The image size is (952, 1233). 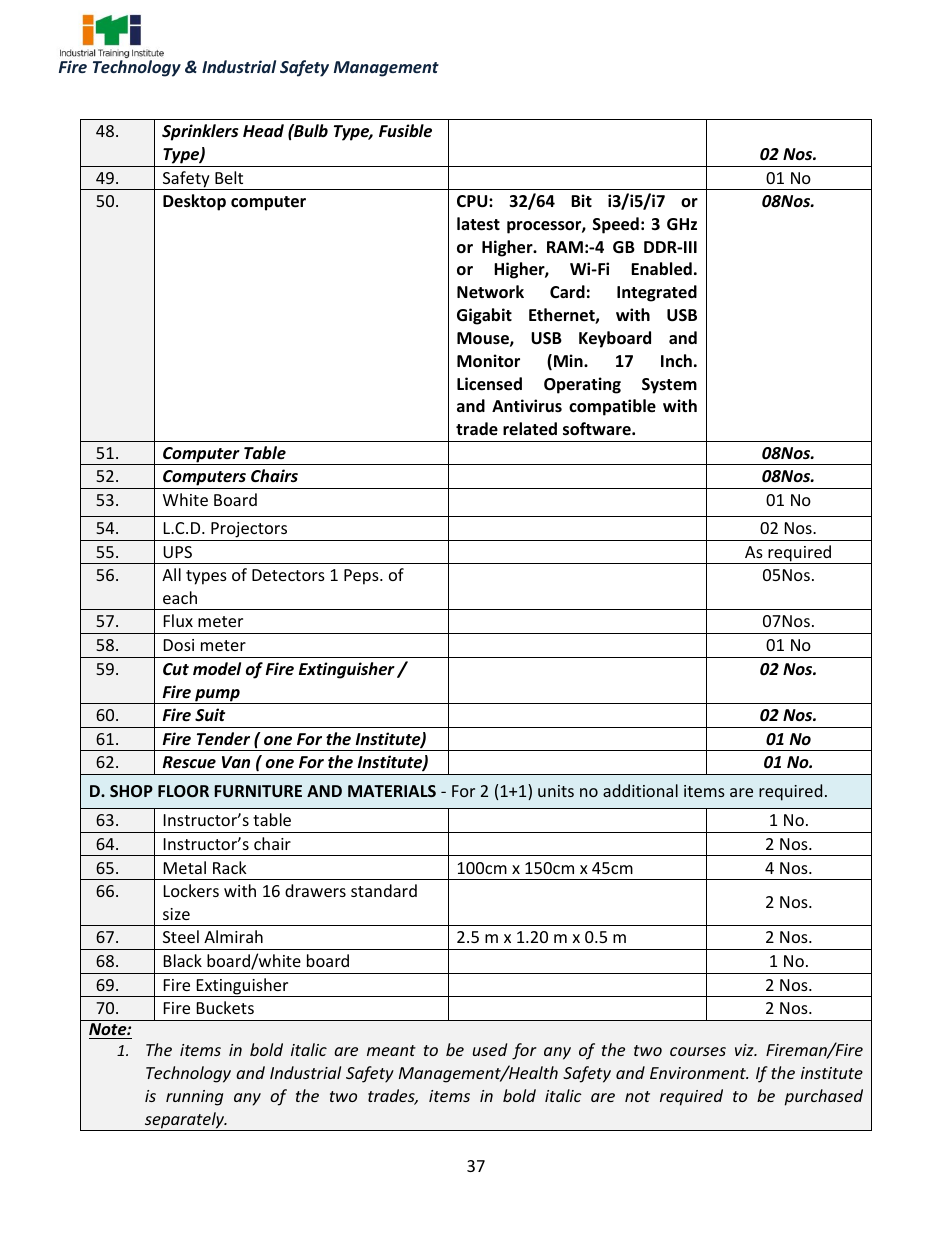 I want to click on running, so click(x=194, y=1098).
